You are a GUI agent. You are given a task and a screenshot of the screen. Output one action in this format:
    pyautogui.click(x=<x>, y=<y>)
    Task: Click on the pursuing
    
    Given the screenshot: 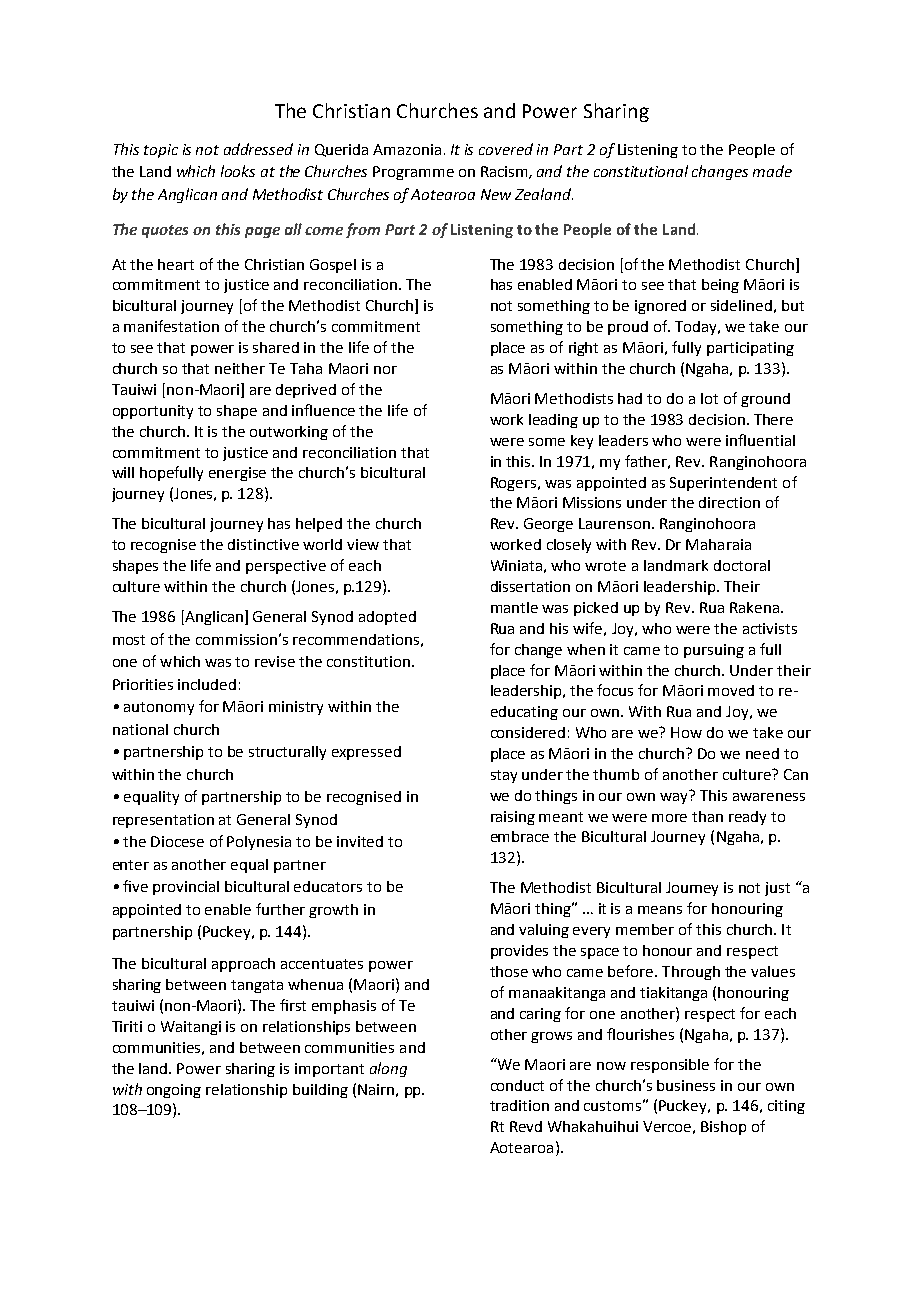 What is the action you would take?
    pyautogui.click(x=714, y=651)
